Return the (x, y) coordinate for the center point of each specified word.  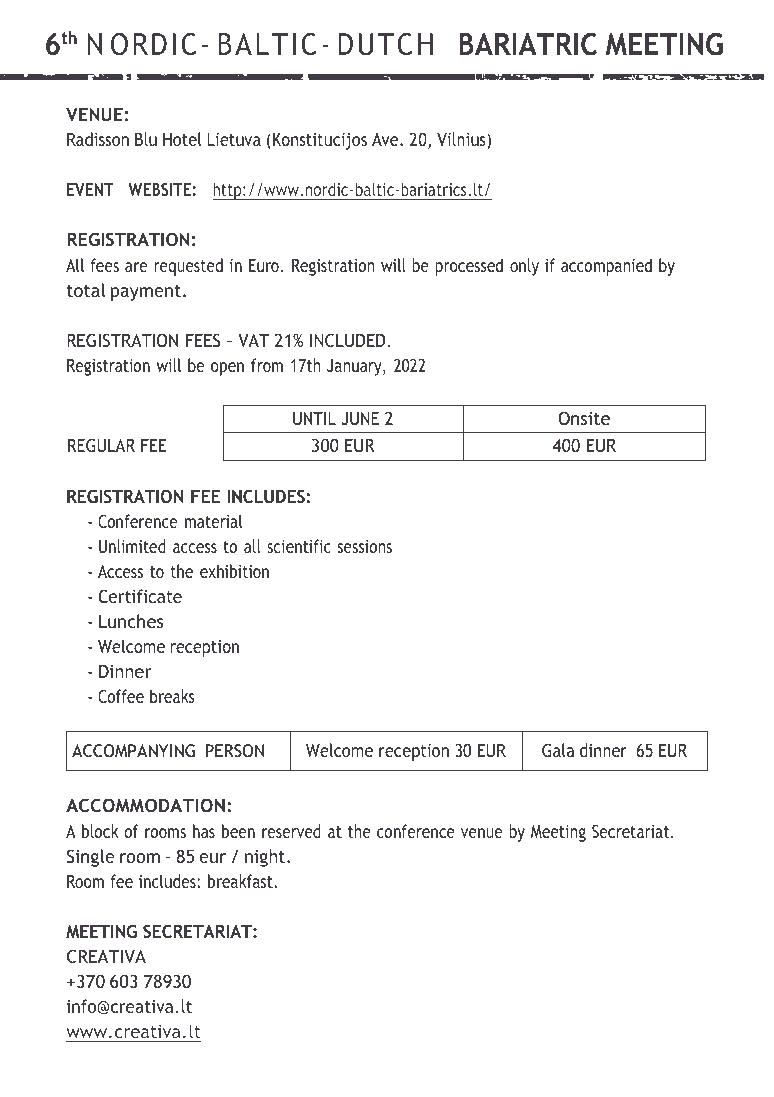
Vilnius (462, 140)
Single (91, 858)
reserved (291, 831)
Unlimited (132, 546)
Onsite (584, 418)
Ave (386, 139)
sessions (365, 546)
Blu (146, 139)
